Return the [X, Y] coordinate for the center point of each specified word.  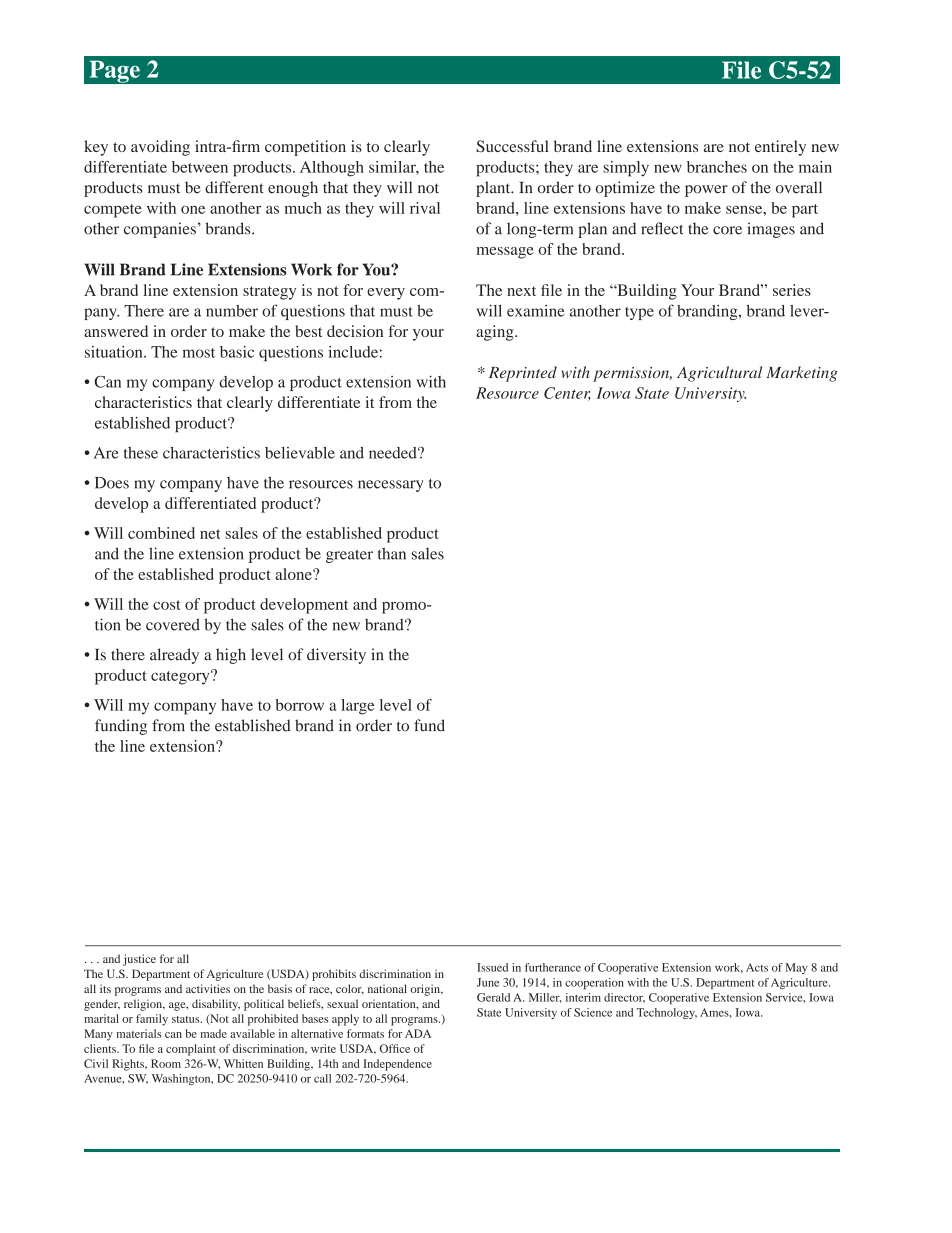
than [392, 553]
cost [167, 605]
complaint [191, 1050]
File [741, 70]
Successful [512, 146]
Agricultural [719, 374]
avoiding [160, 148]
